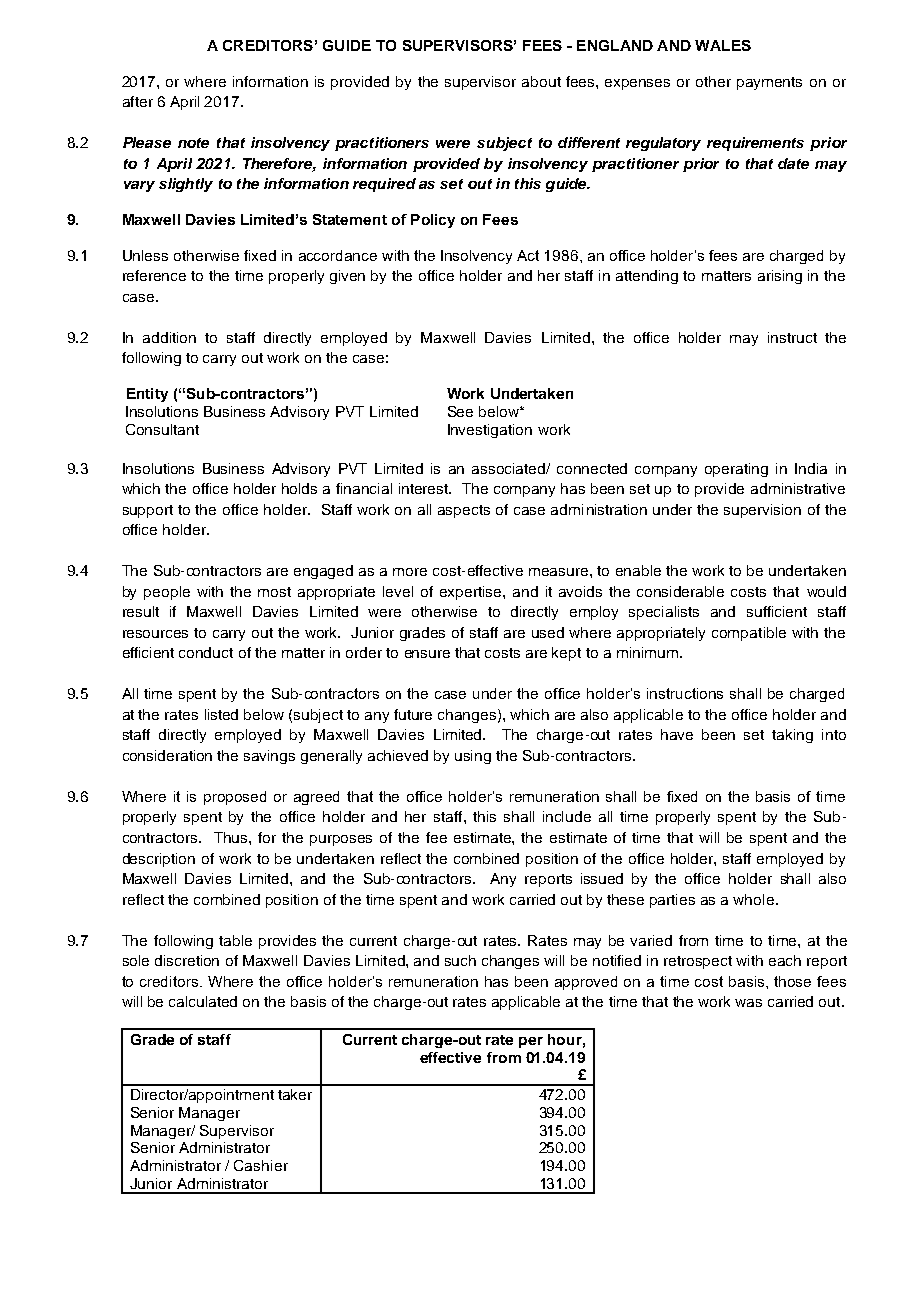  What do you see at coordinates (541, 81) in the document?
I see `about` at bounding box center [541, 81].
